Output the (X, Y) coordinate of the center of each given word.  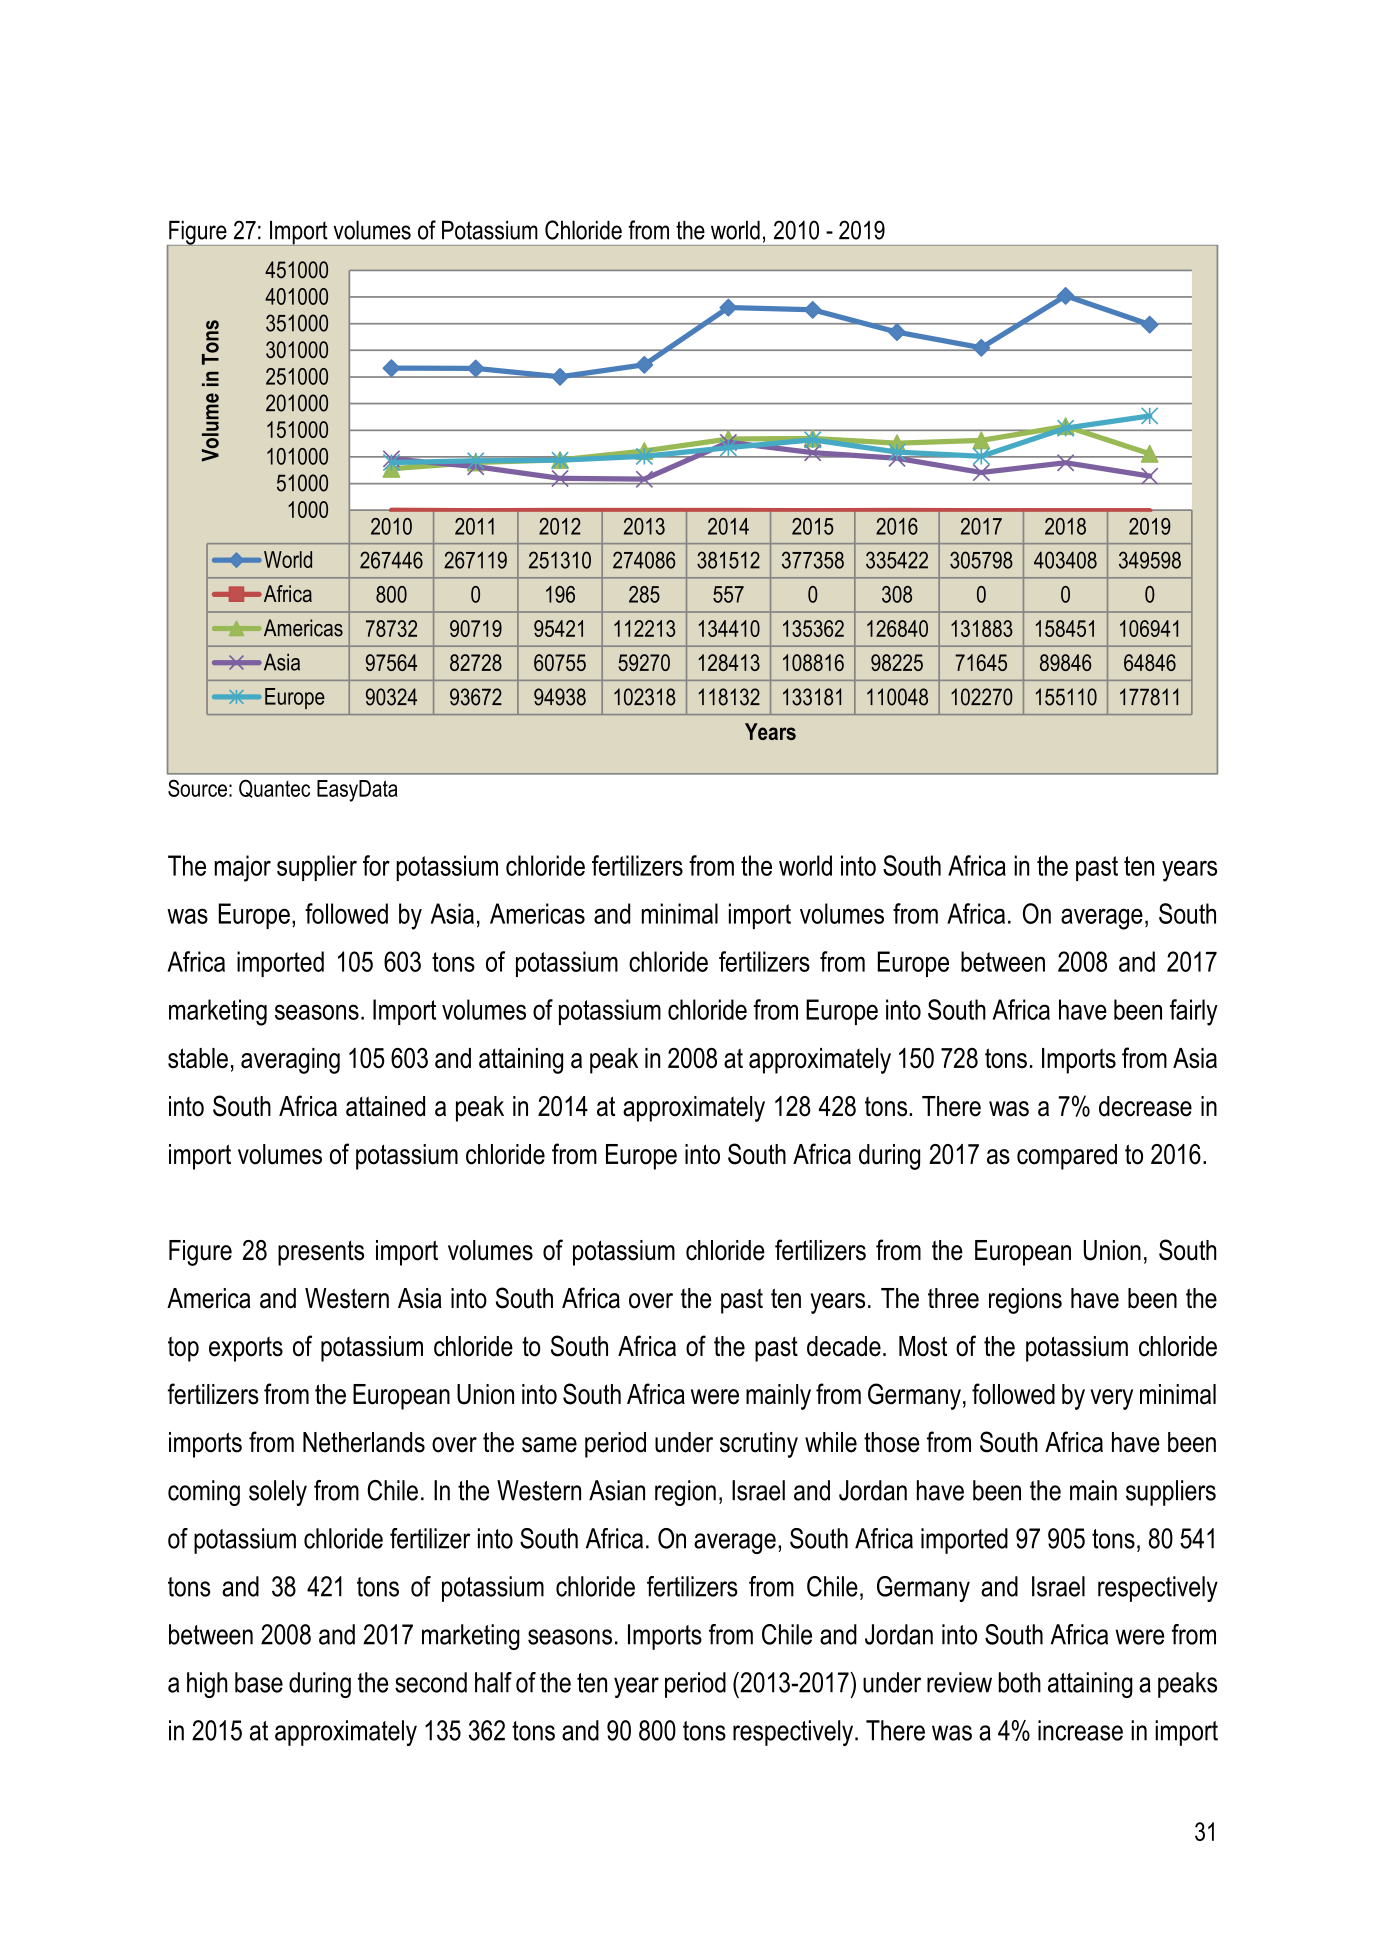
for (376, 865)
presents (321, 1253)
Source (197, 788)
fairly (1194, 1012)
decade (844, 1346)
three (953, 1298)
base (259, 1682)
